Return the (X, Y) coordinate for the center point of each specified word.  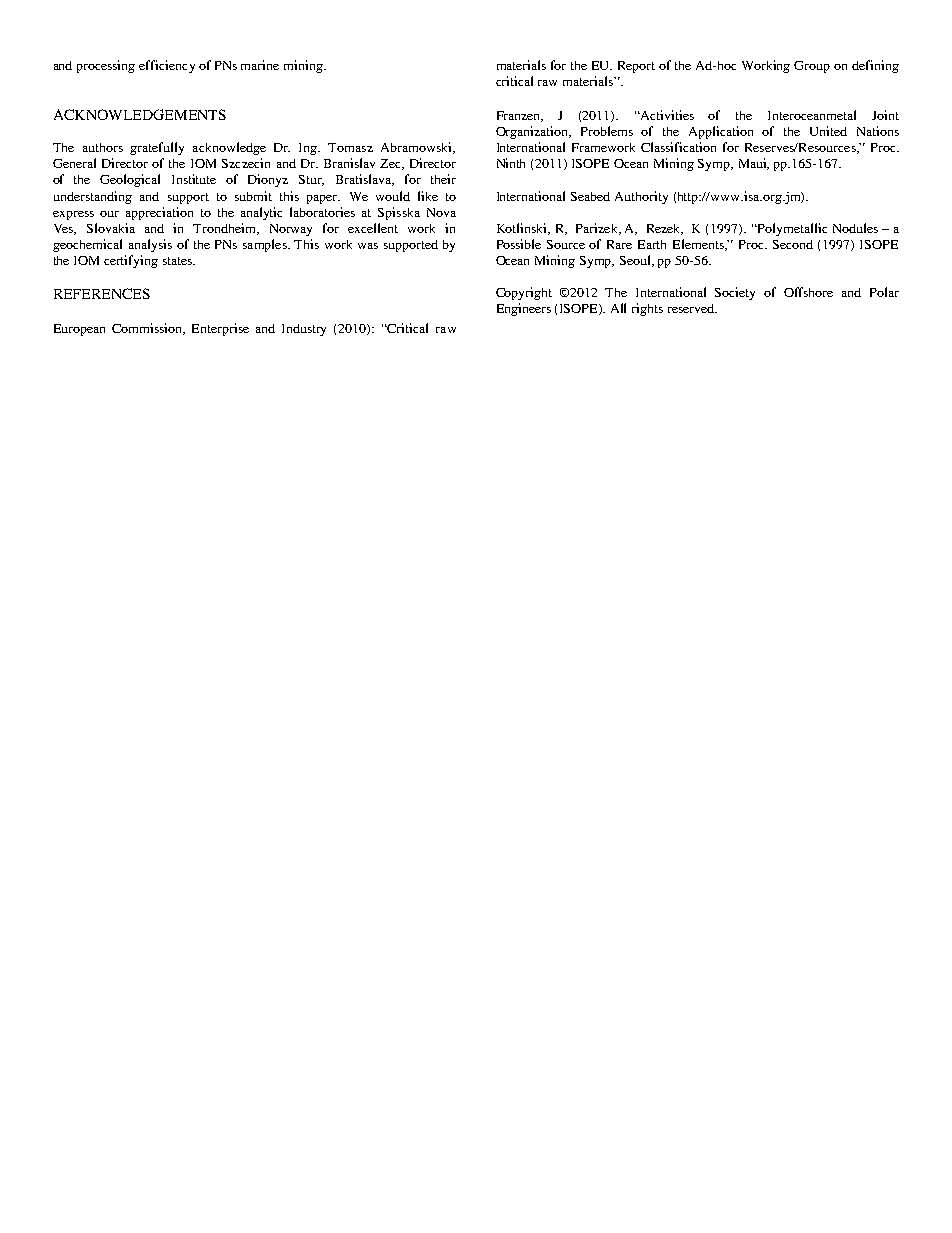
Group (812, 67)
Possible (519, 244)
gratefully (157, 148)
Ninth (511, 163)
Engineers (524, 309)
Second (793, 244)
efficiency (167, 66)
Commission (148, 329)
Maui (754, 164)
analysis (150, 245)
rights (647, 309)
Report (636, 67)
